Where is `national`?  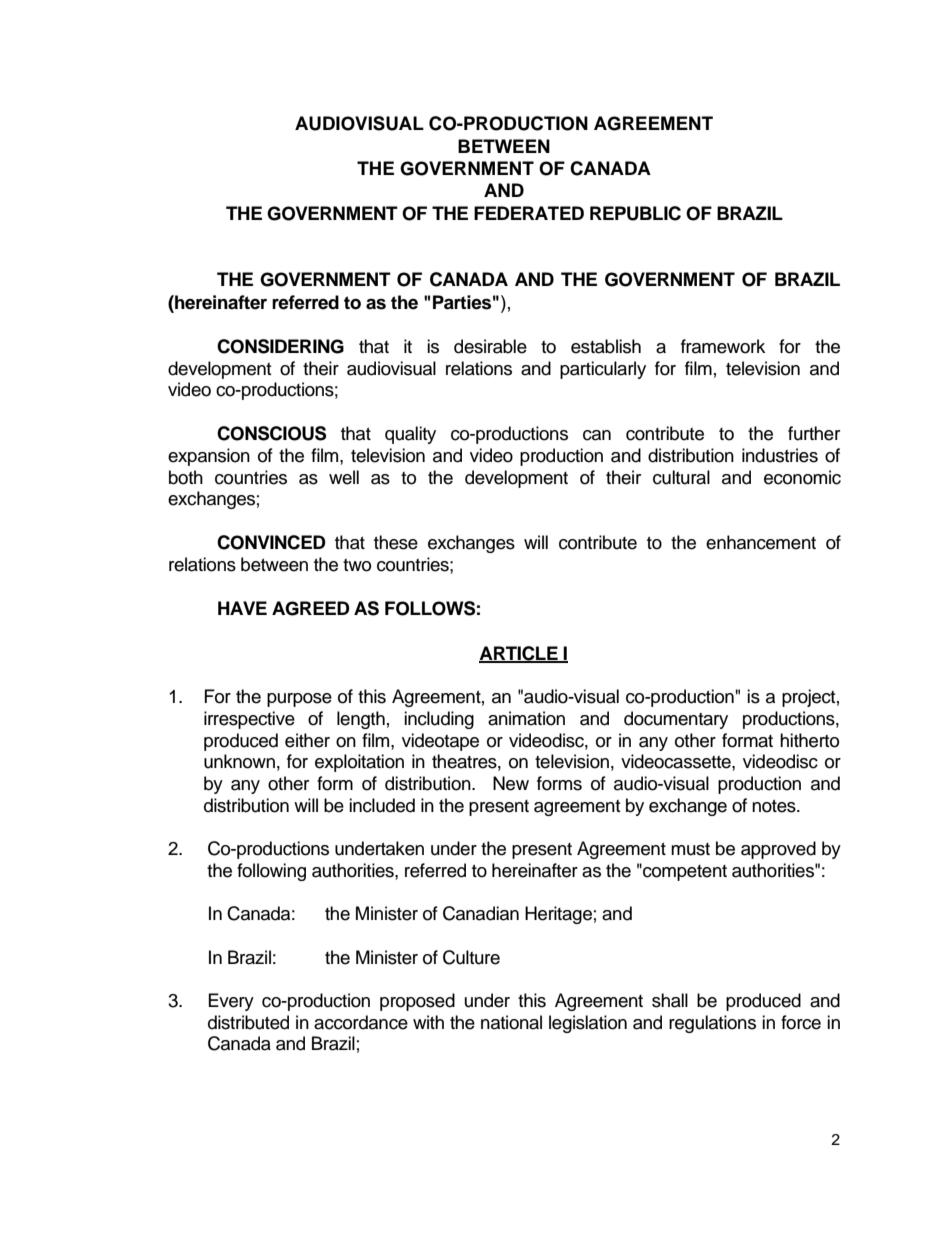 national is located at coordinates (511, 1022).
